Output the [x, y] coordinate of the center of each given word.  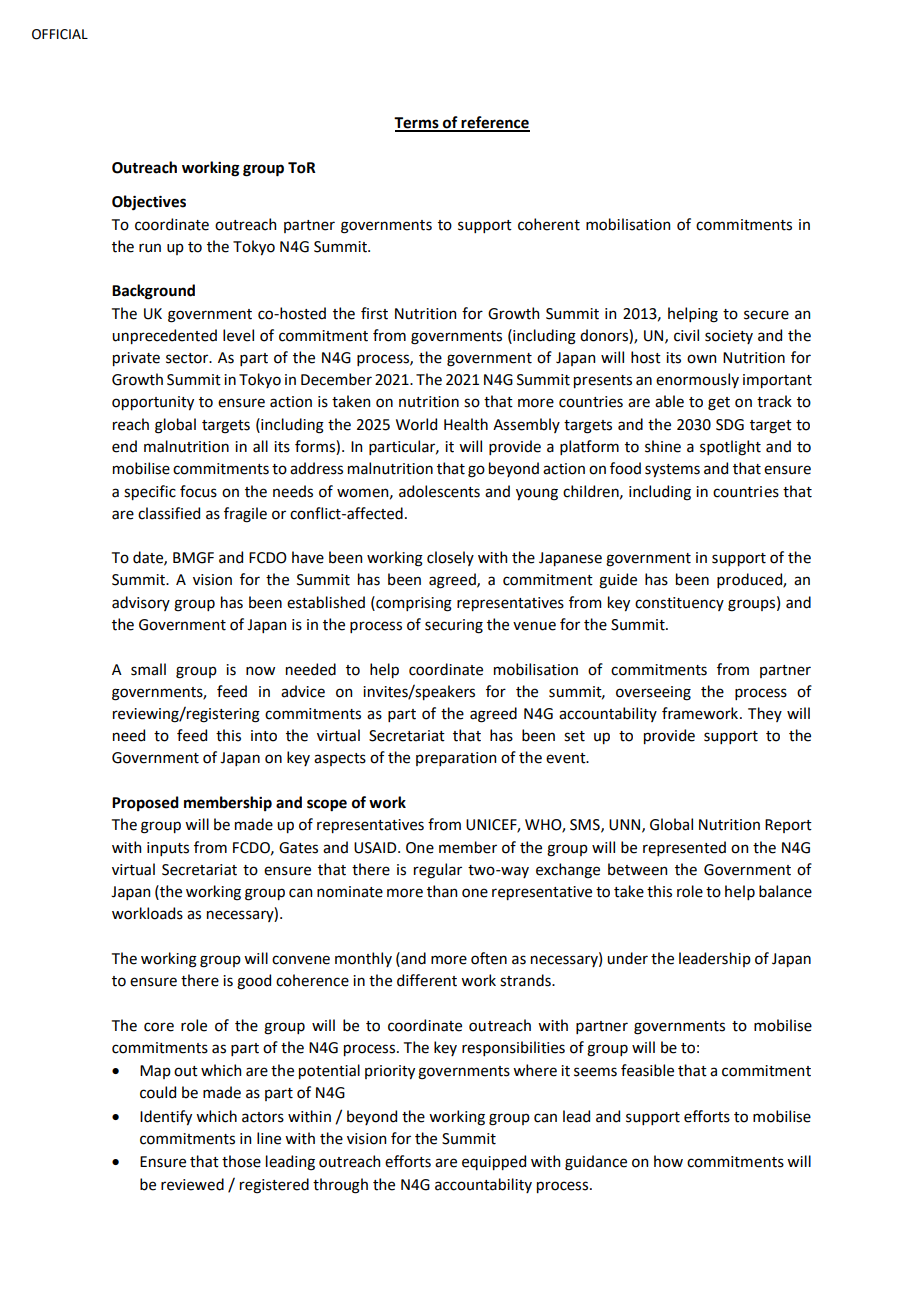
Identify [166, 1117]
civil [686, 335]
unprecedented [164, 336]
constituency [679, 604]
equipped [494, 1162]
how [668, 1161]
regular [438, 871]
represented [684, 848]
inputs [168, 849]
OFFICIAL [60, 34]
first [374, 313]
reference [495, 123]
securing [454, 626]
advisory [141, 603]
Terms [417, 124]
